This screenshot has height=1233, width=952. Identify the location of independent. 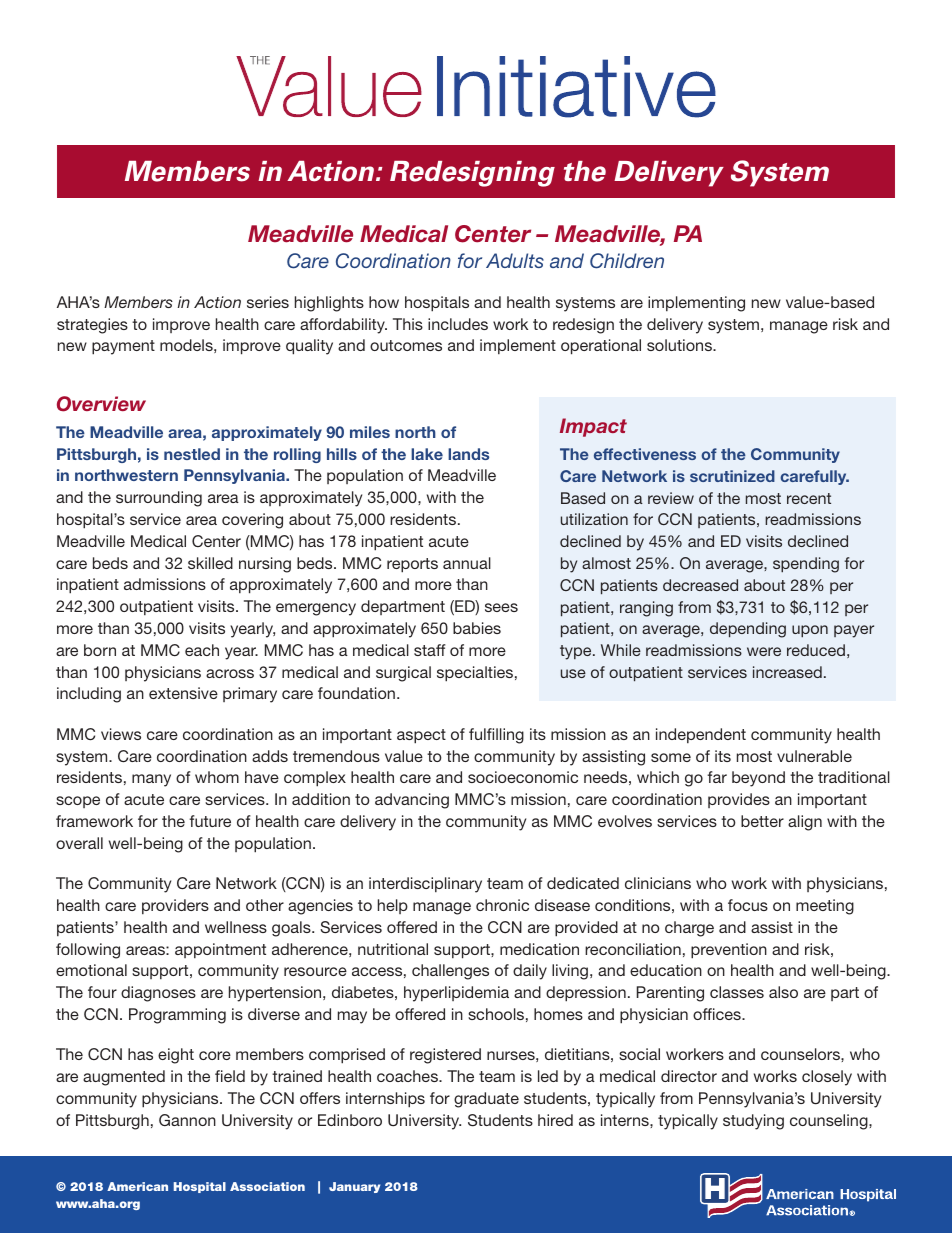
(701, 735).
